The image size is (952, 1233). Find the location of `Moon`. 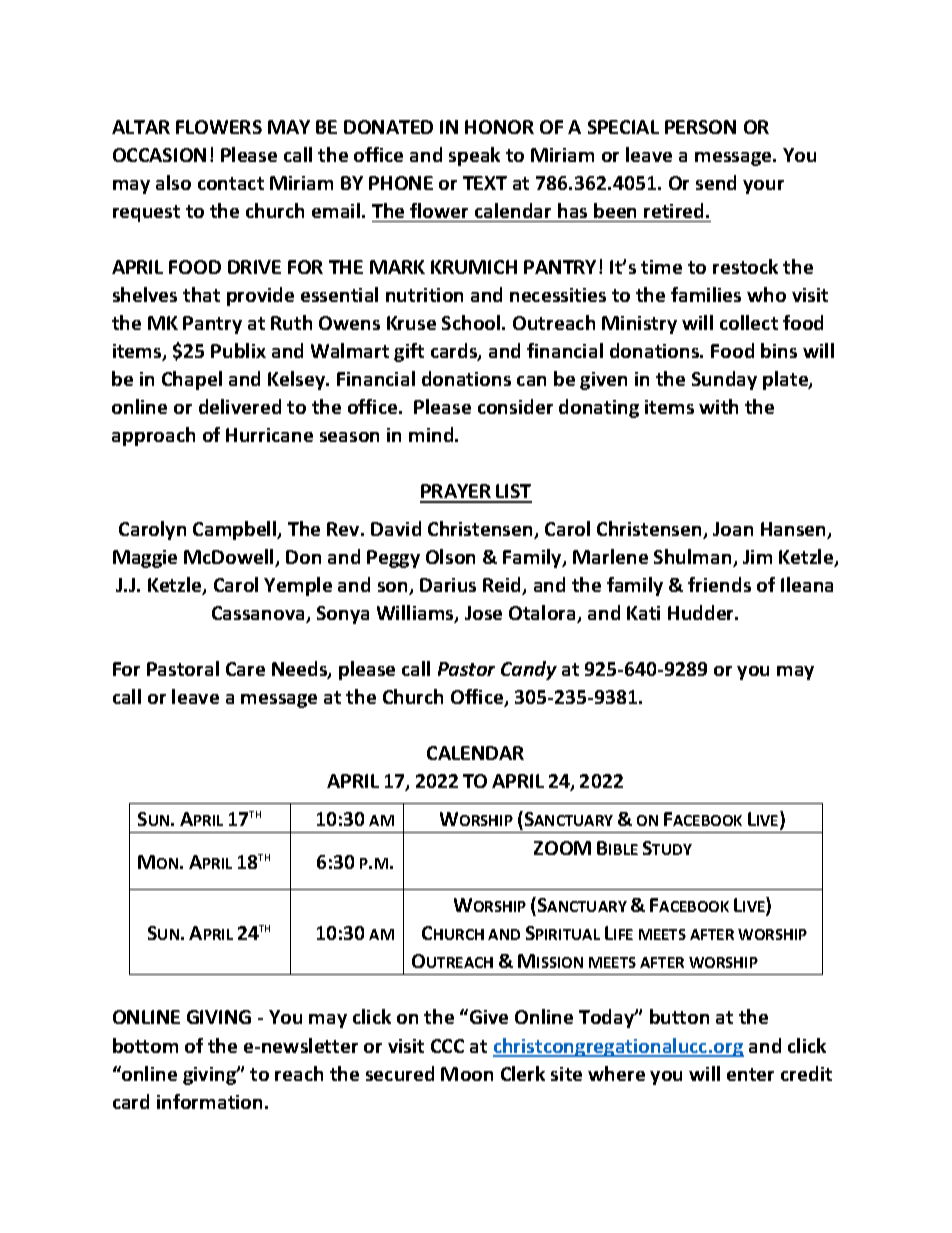

Moon is located at coordinates (467, 1074).
